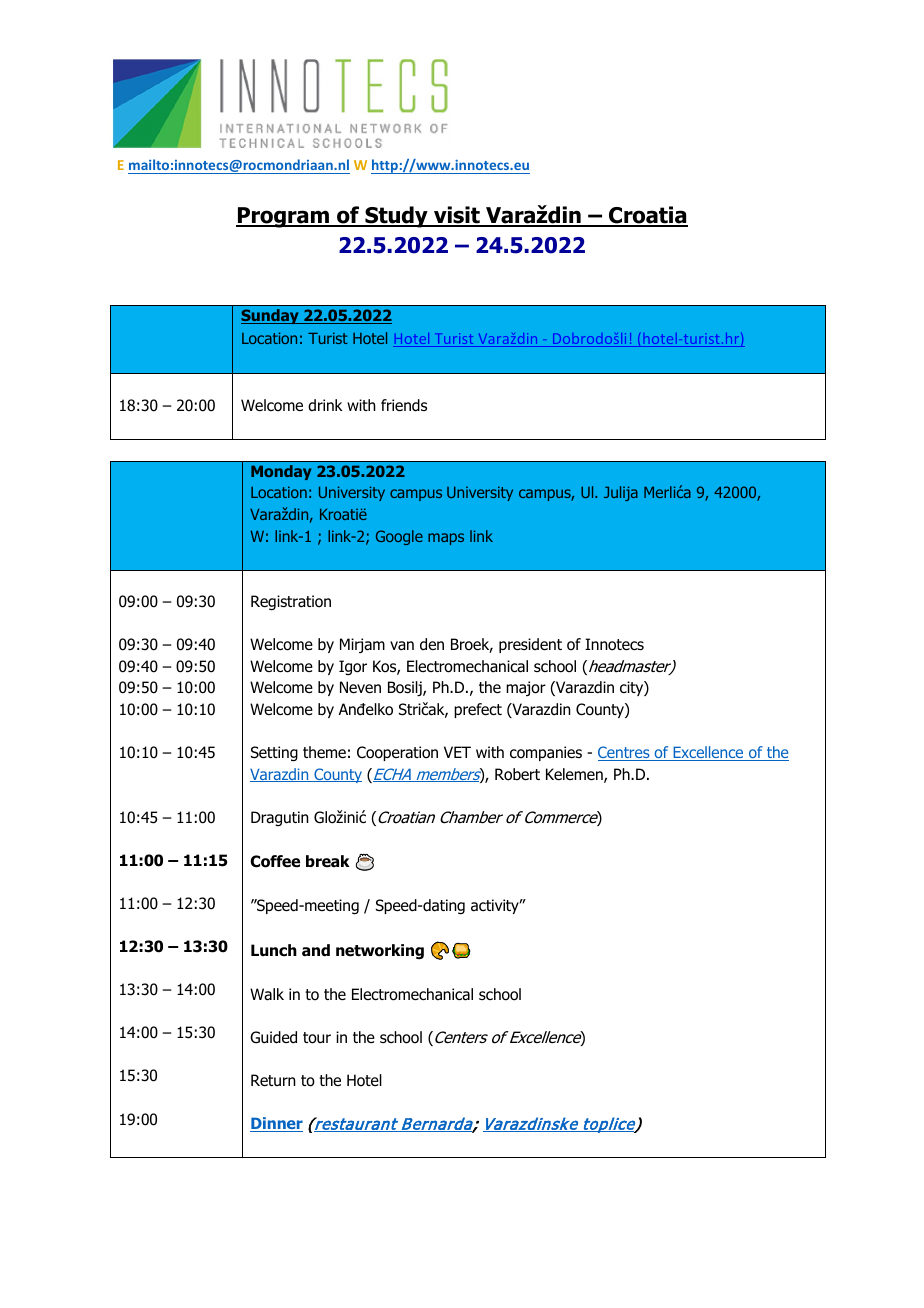  Describe the element at coordinates (530, 645) in the page. I see `president` at that location.
